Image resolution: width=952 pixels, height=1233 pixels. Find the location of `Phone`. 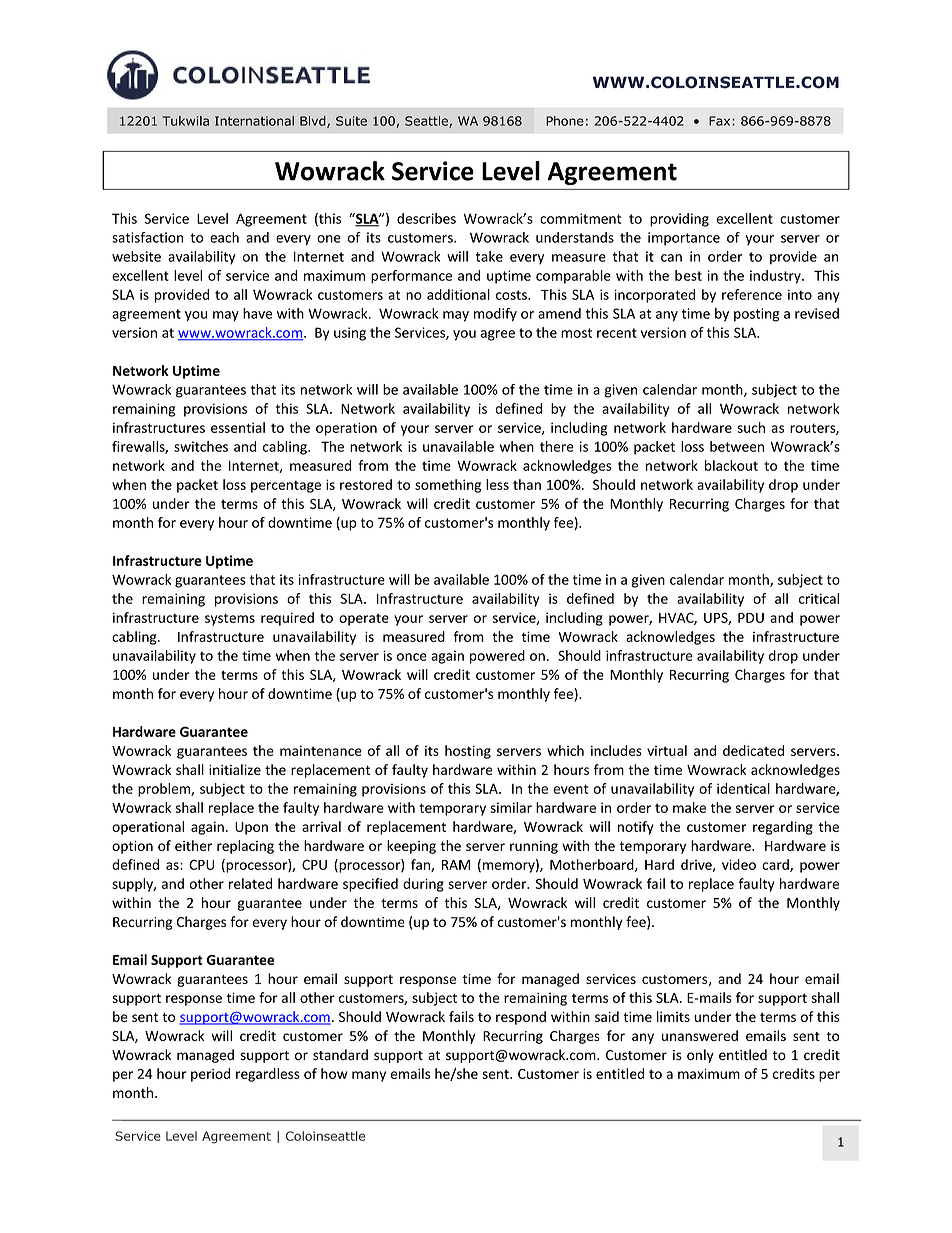

Phone is located at coordinates (565, 121).
